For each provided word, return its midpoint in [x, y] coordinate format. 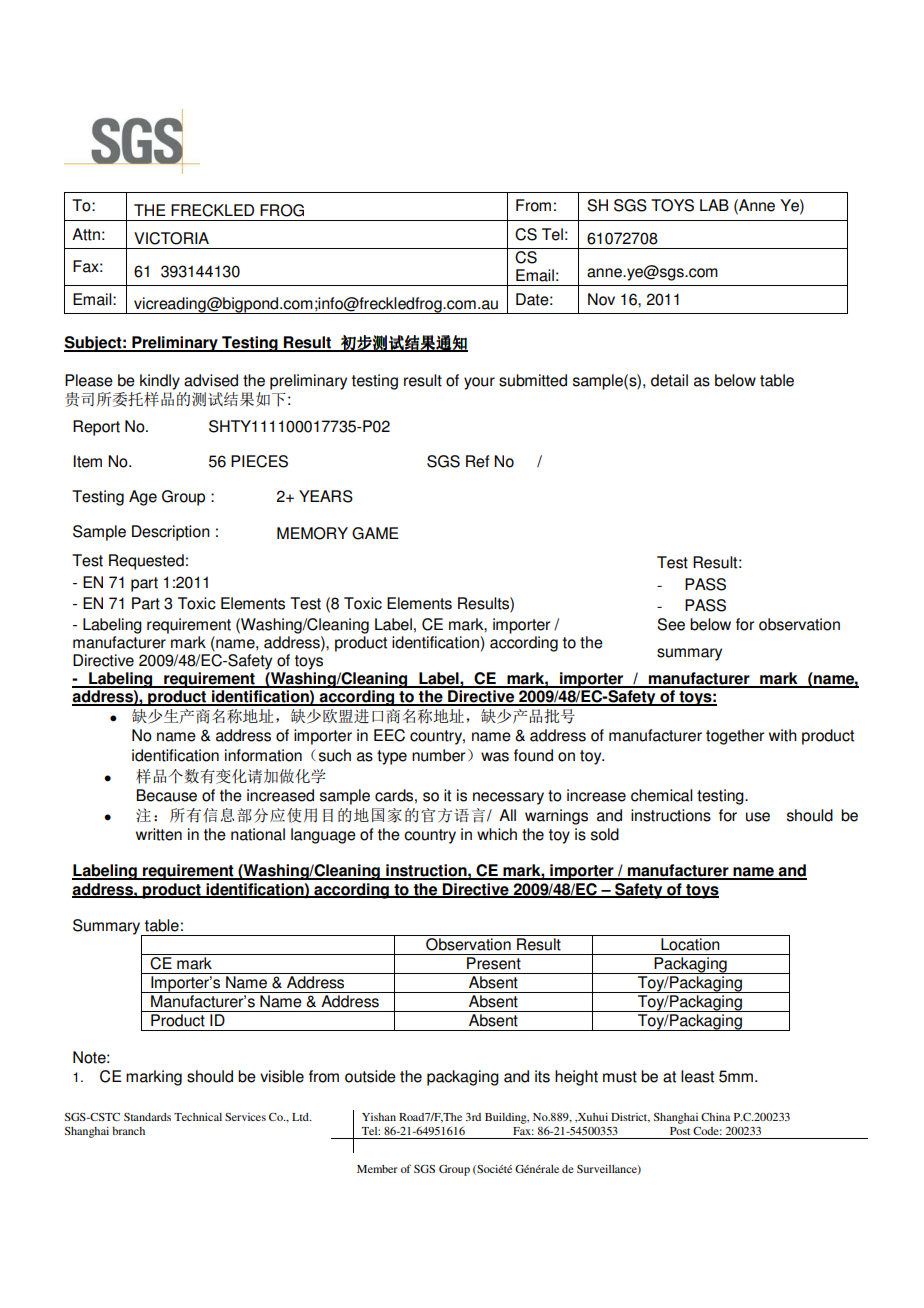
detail [669, 380]
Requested [146, 562]
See [671, 624]
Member [377, 1169]
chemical [662, 795]
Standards [147, 1117]
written [159, 834]
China [716, 1117]
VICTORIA [171, 238]
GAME [375, 533]
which [497, 834]
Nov [601, 299]
